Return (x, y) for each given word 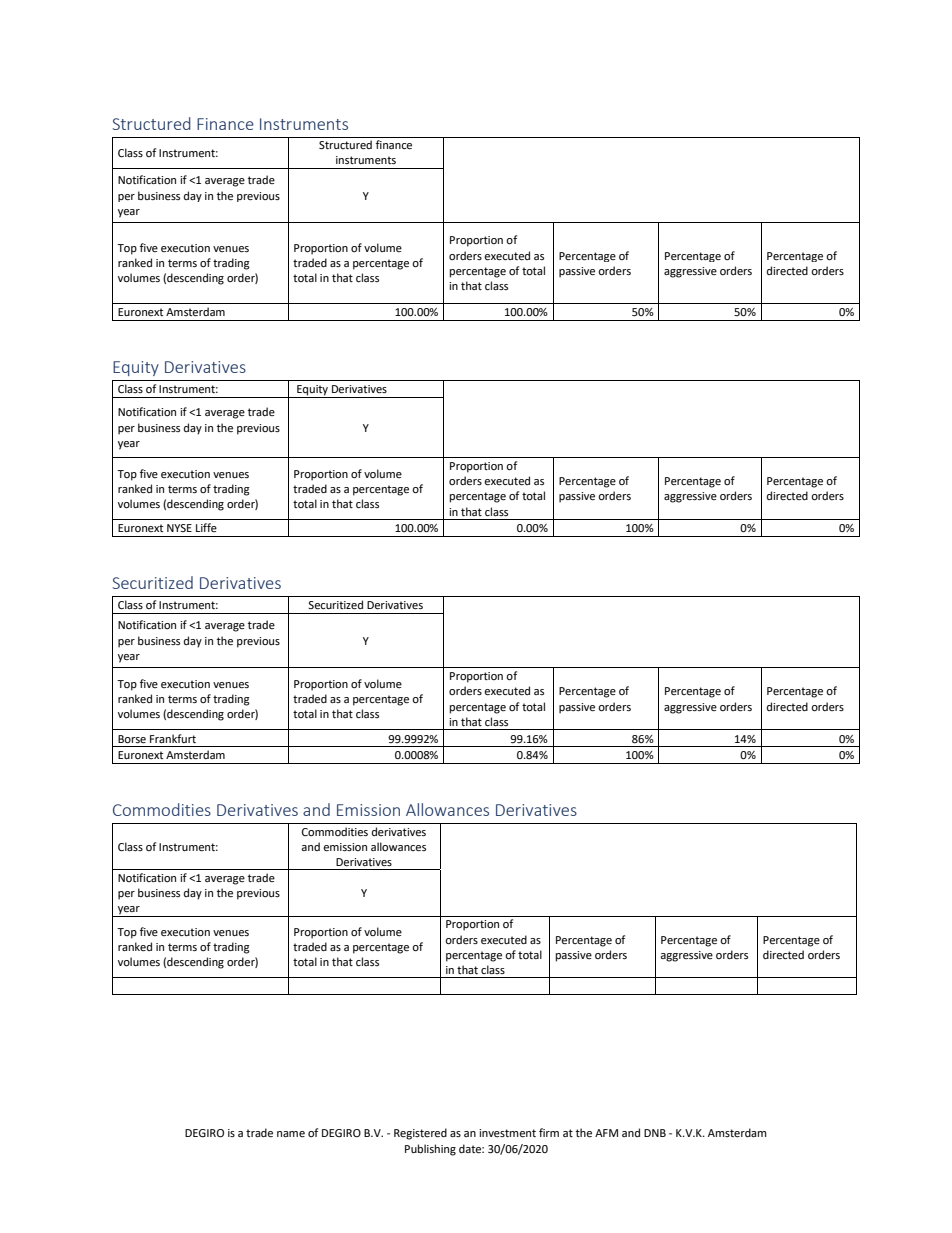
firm (549, 1132)
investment (507, 1133)
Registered (420, 1134)
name (291, 1134)
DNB (655, 1133)
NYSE (179, 528)
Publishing (430, 1150)
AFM (606, 1133)
